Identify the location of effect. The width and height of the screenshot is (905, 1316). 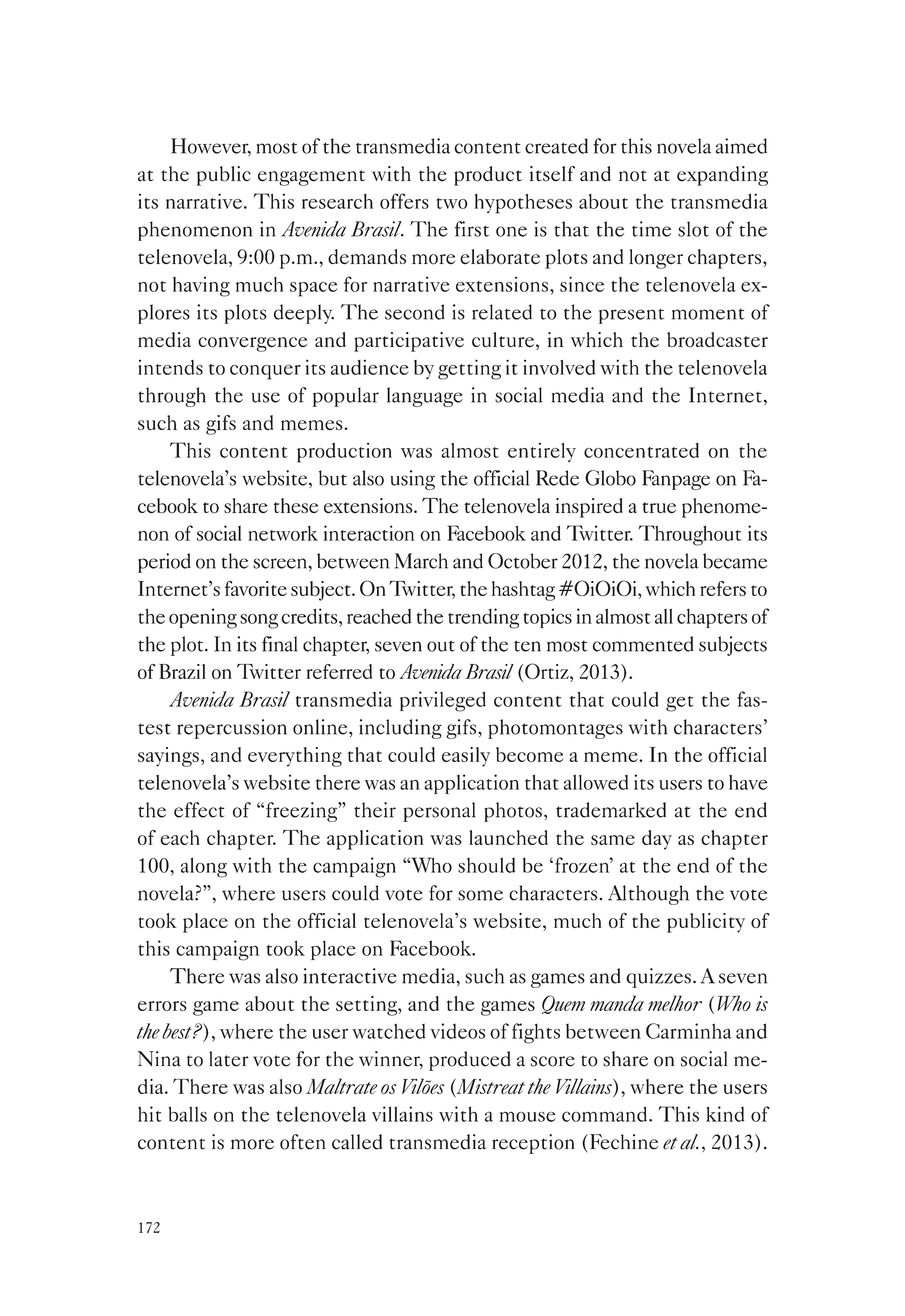
(199, 810).
